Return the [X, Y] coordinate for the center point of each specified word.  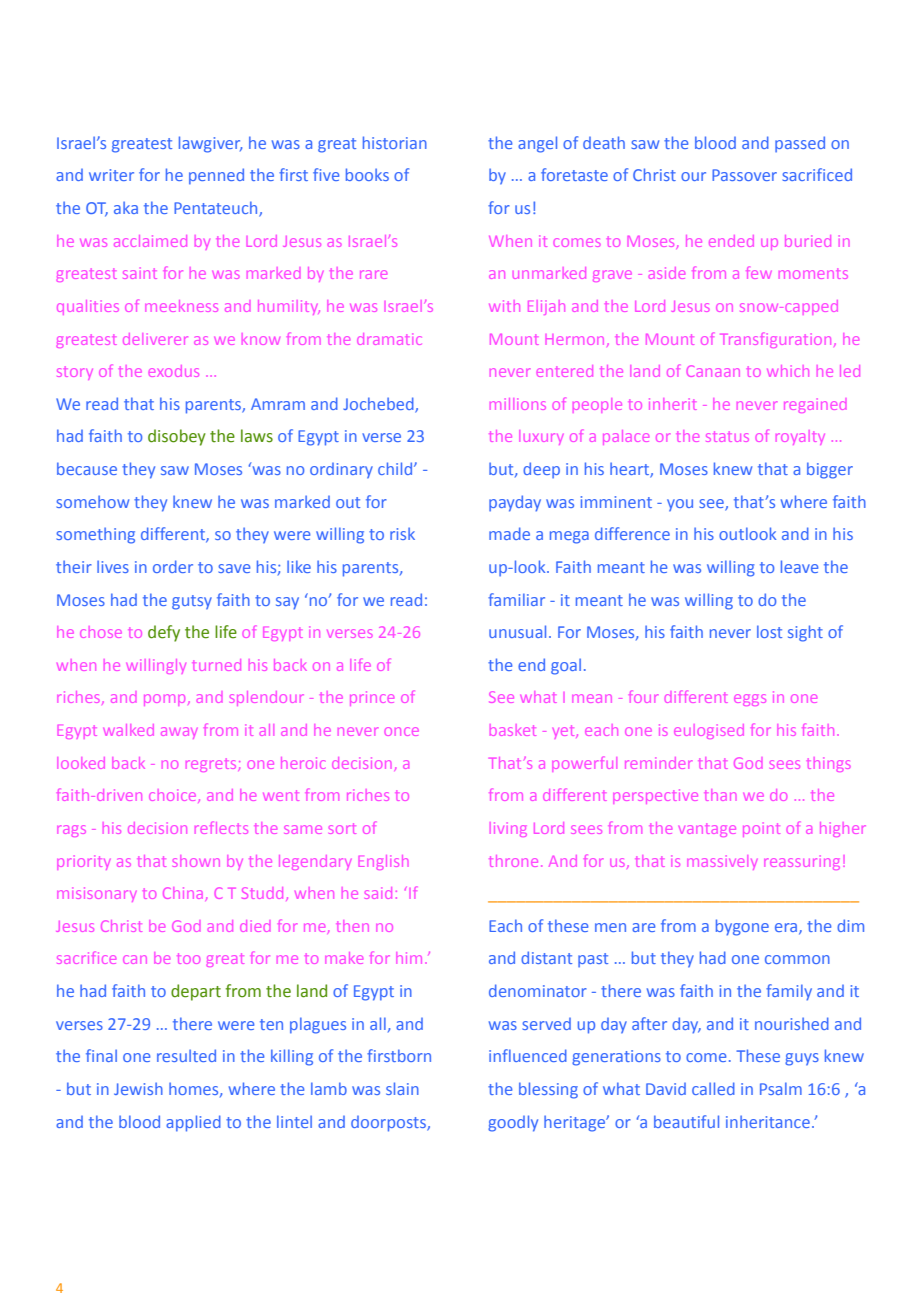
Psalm [781, 1088]
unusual [517, 631]
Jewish [138, 1088]
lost [769, 631]
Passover [744, 175]
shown [196, 861]
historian [395, 142]
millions [518, 404]
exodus [173, 371]
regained [815, 405]
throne [513, 861]
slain [402, 1088]
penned [216, 176]
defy [164, 633]
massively [722, 862]
